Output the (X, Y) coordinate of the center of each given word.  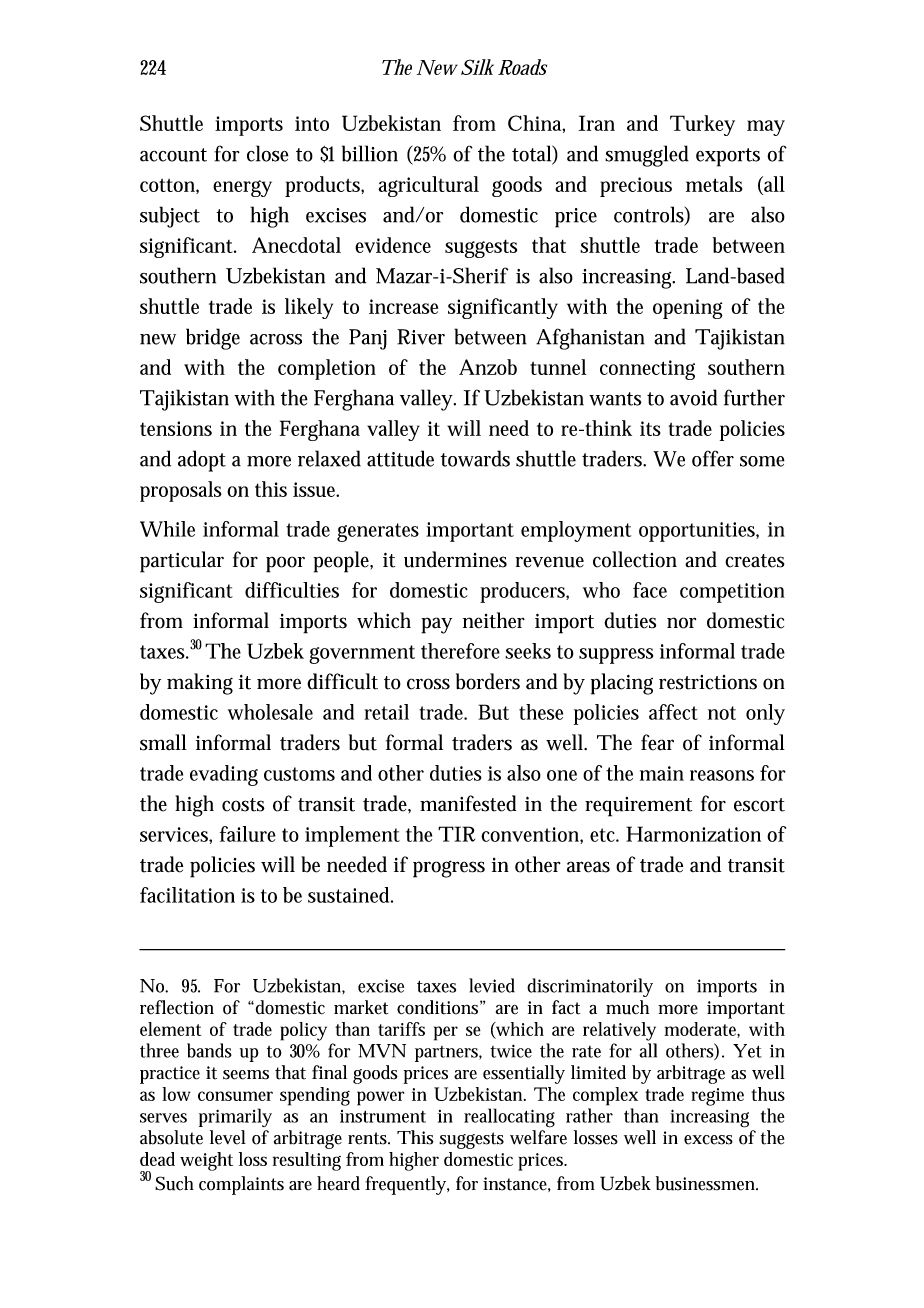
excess (708, 1140)
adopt (202, 461)
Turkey (702, 125)
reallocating (509, 1118)
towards (475, 458)
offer (713, 458)
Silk (477, 67)
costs (243, 805)
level (228, 1137)
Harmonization (693, 834)
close (268, 153)
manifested (468, 803)
